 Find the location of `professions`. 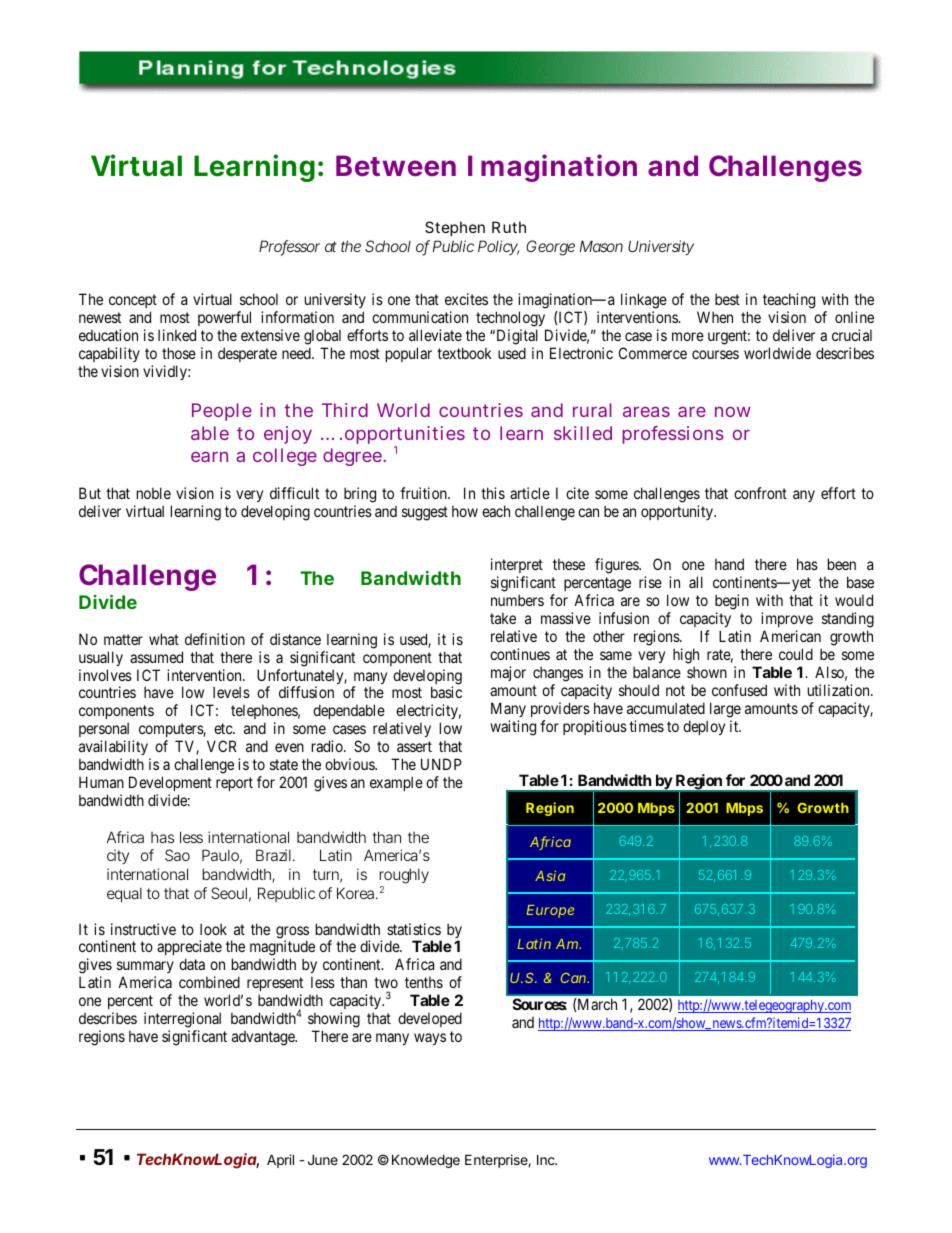

professions is located at coordinates (673, 435).
